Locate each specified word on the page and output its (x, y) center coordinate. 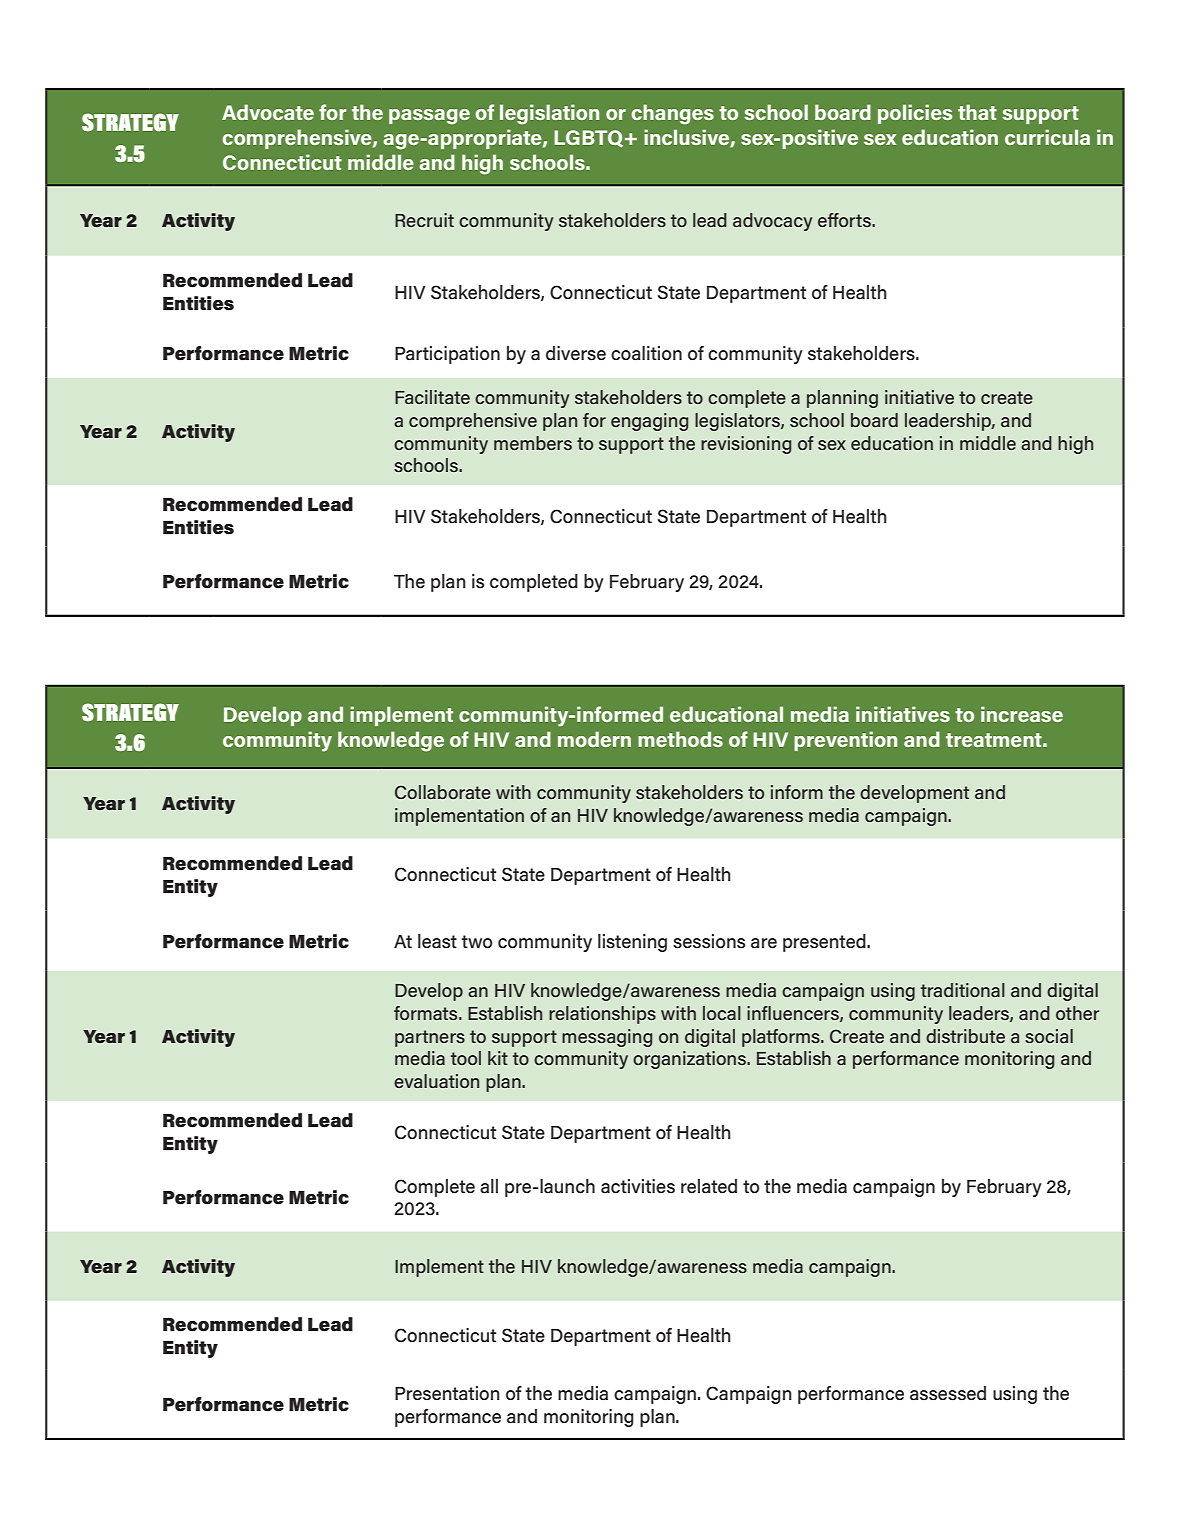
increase (1022, 714)
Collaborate (443, 792)
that (977, 112)
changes (672, 114)
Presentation (447, 1393)
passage (429, 117)
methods (680, 739)
